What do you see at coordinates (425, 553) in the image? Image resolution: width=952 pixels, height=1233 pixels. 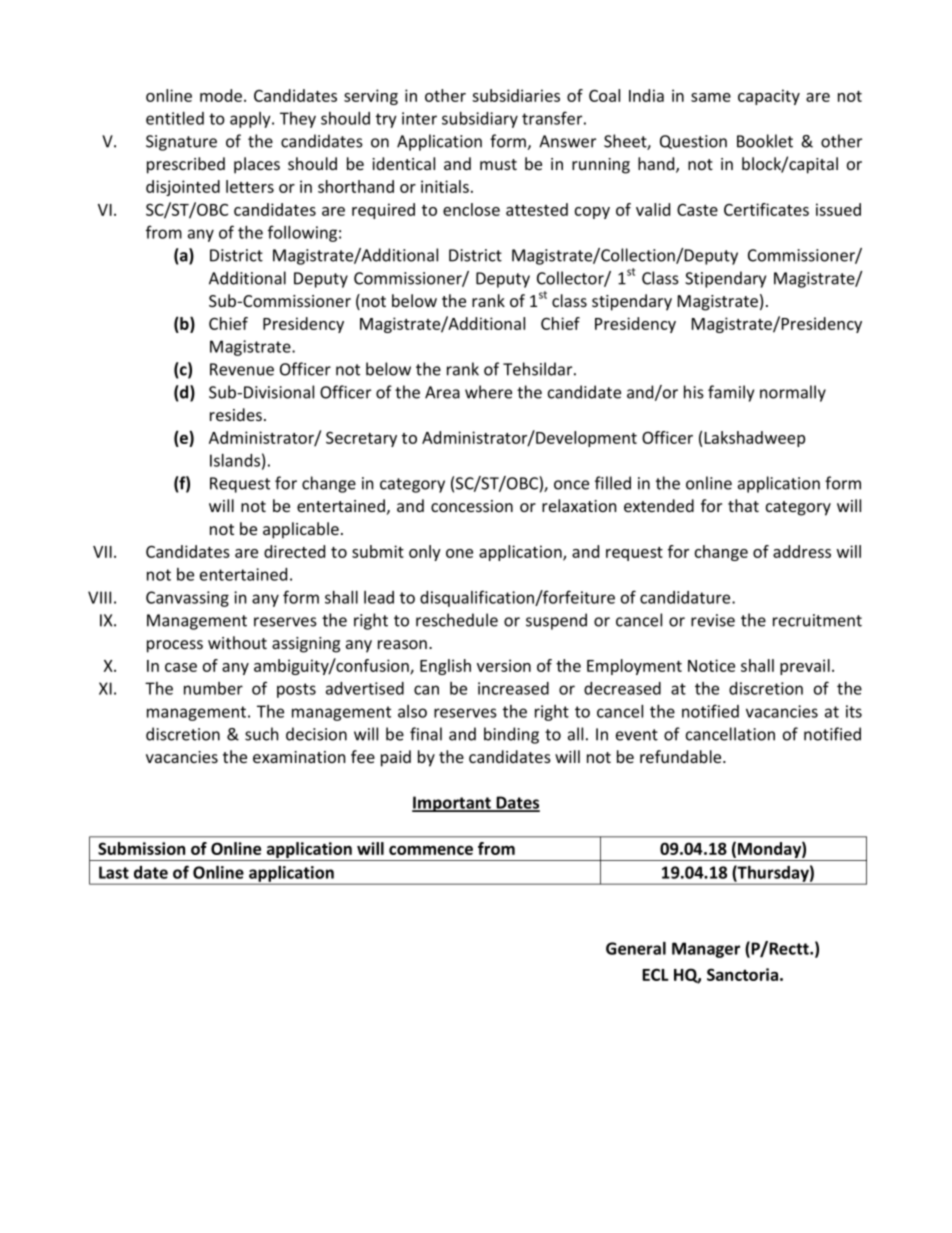 I see `only` at bounding box center [425, 553].
